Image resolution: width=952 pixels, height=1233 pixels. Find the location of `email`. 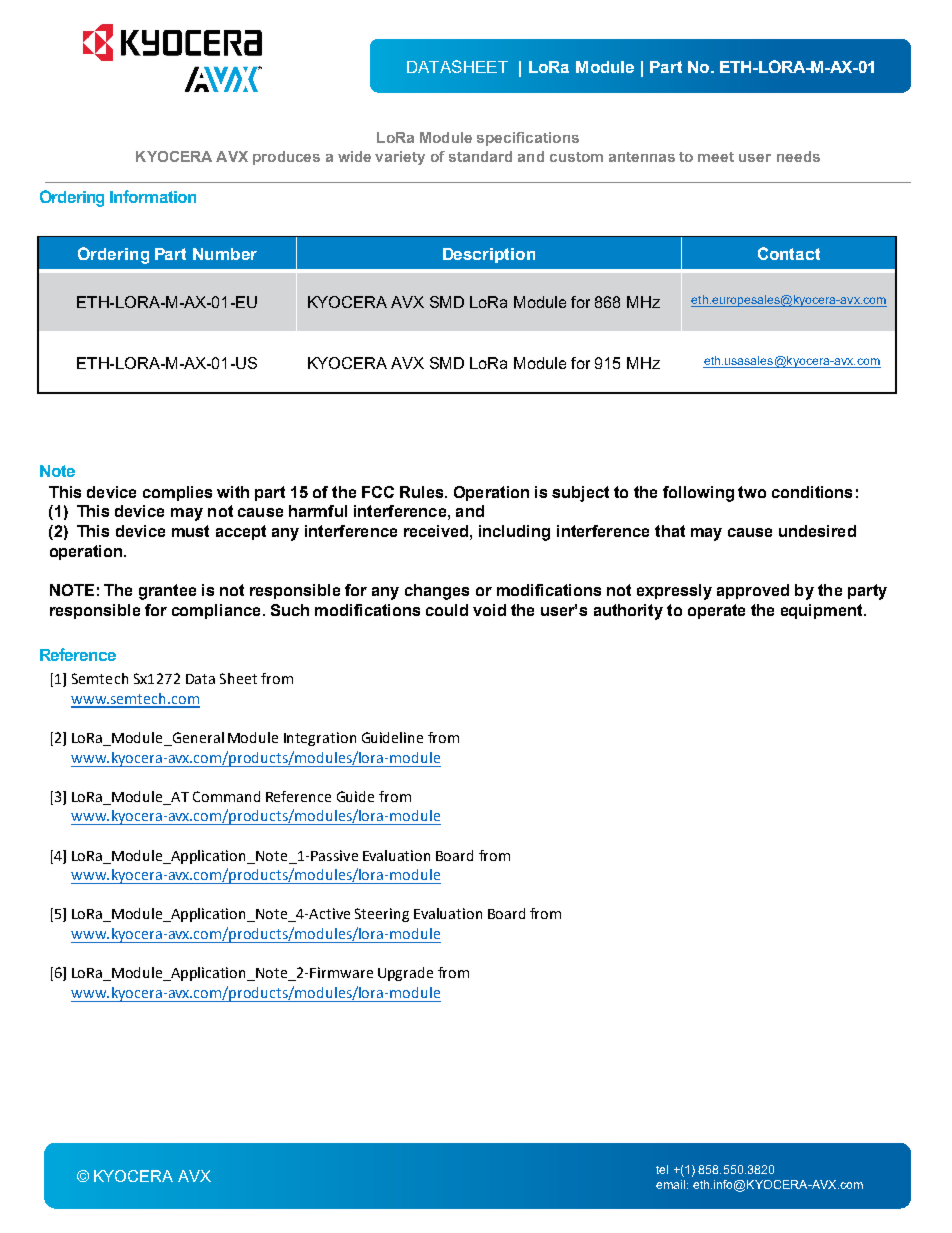

email is located at coordinates (670, 1184).
